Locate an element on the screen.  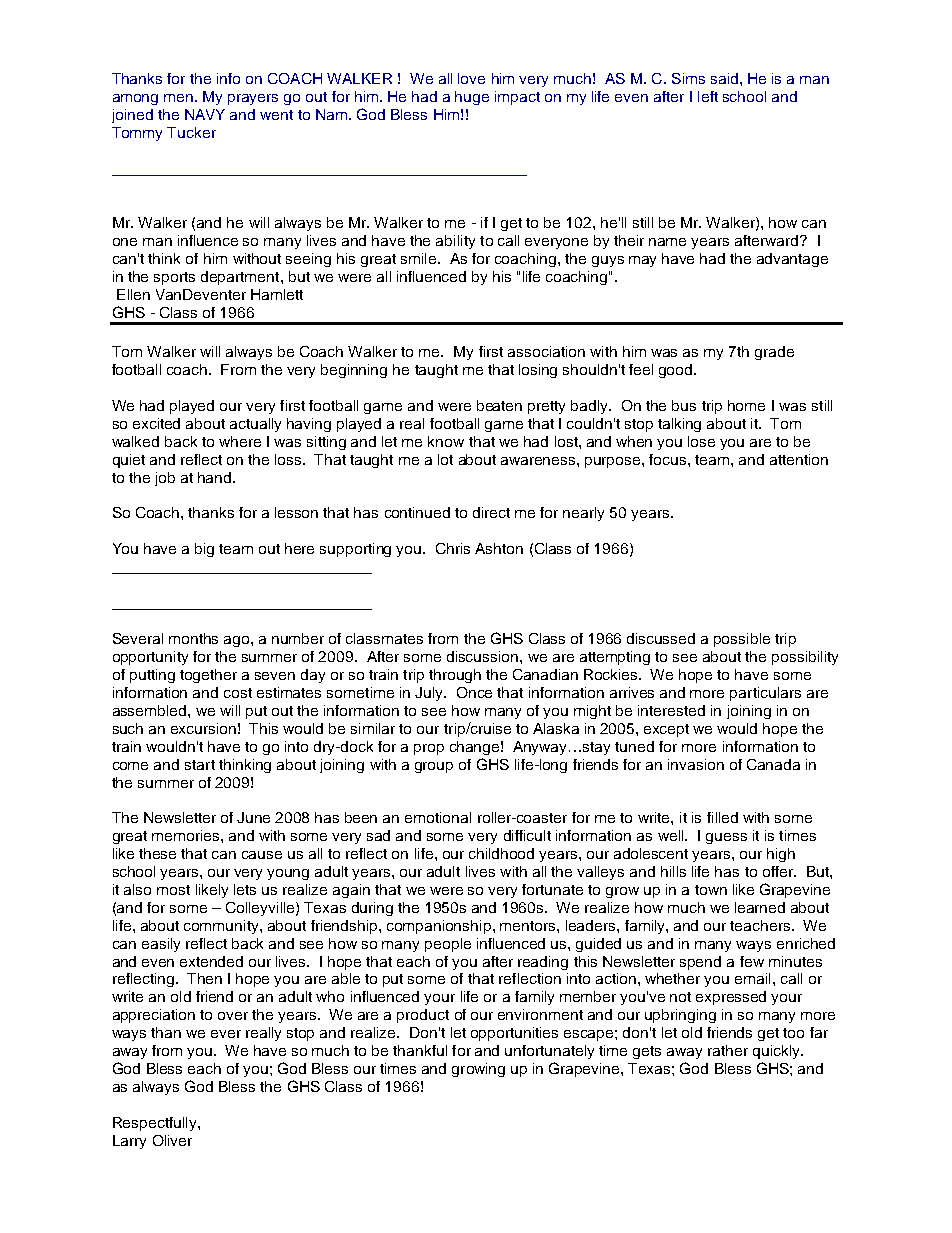
left is located at coordinates (708, 96).
